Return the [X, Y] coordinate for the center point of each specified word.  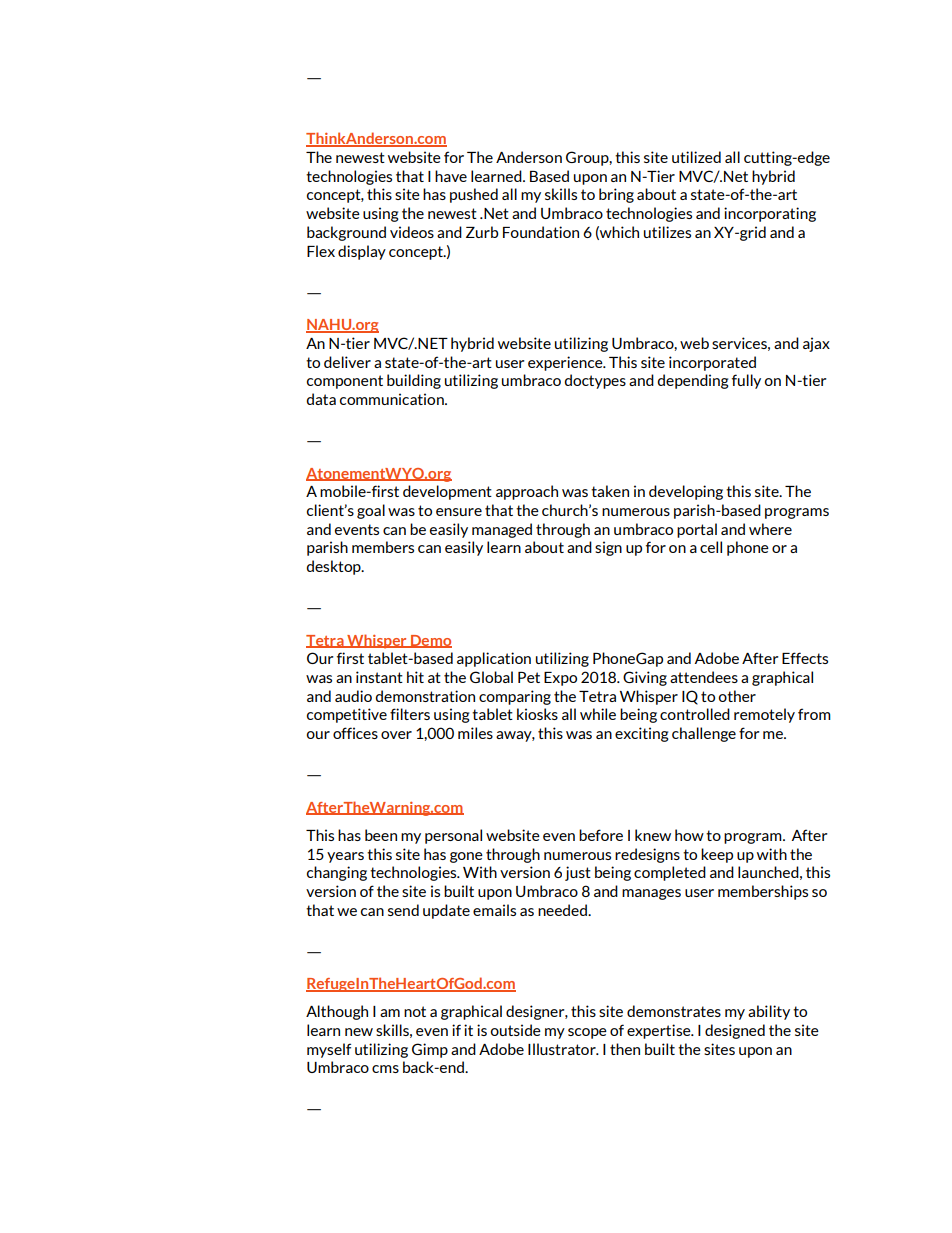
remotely [764, 715]
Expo [560, 679]
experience [566, 363]
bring [616, 195]
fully [746, 381]
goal [371, 511]
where [770, 529]
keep [717, 855]
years [345, 857]
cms [385, 1069]
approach [527, 492]
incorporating [770, 214]
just [578, 873]
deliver [347, 362]
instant [379, 677]
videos [412, 232]
